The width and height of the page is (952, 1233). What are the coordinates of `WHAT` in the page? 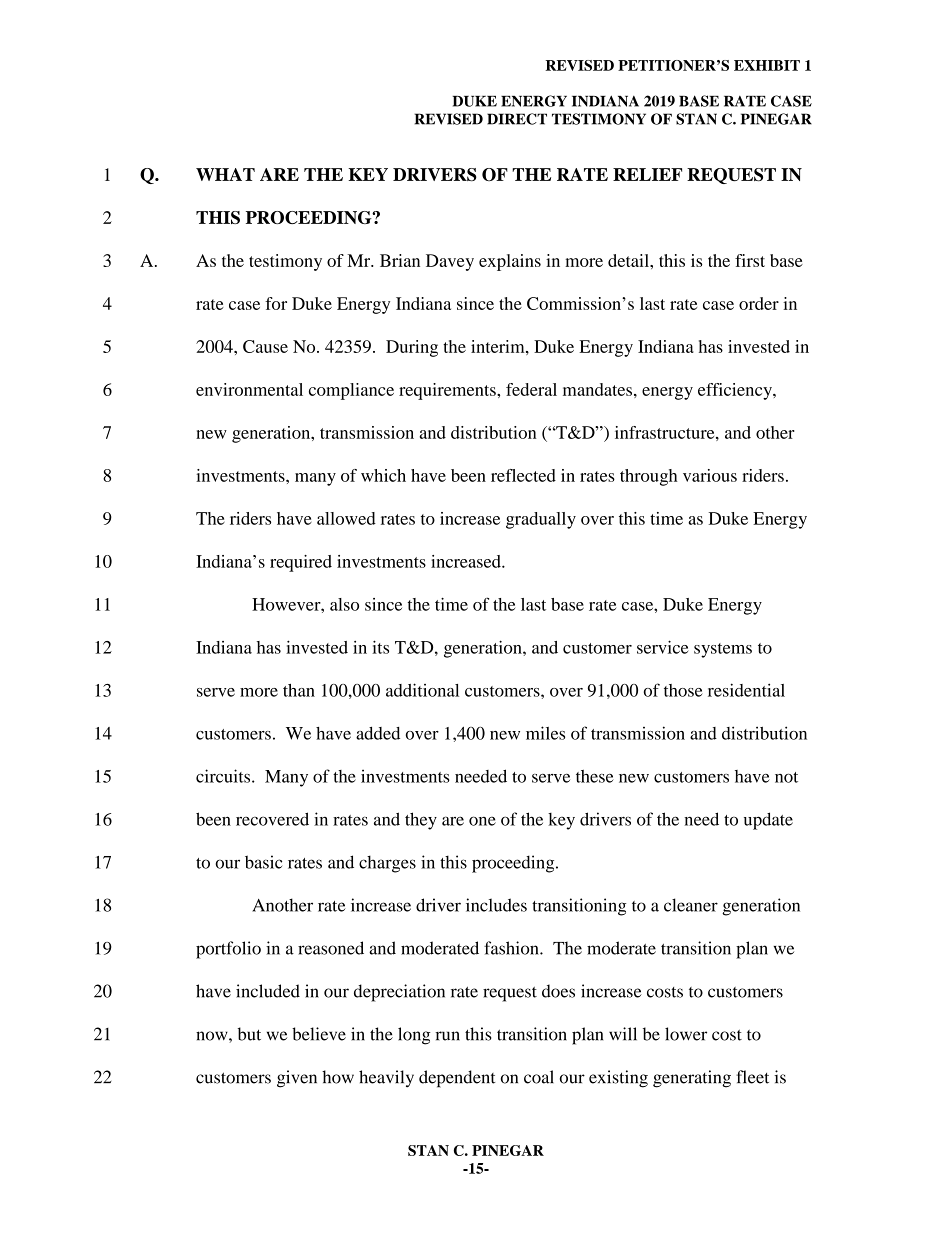 It's located at (225, 174).
